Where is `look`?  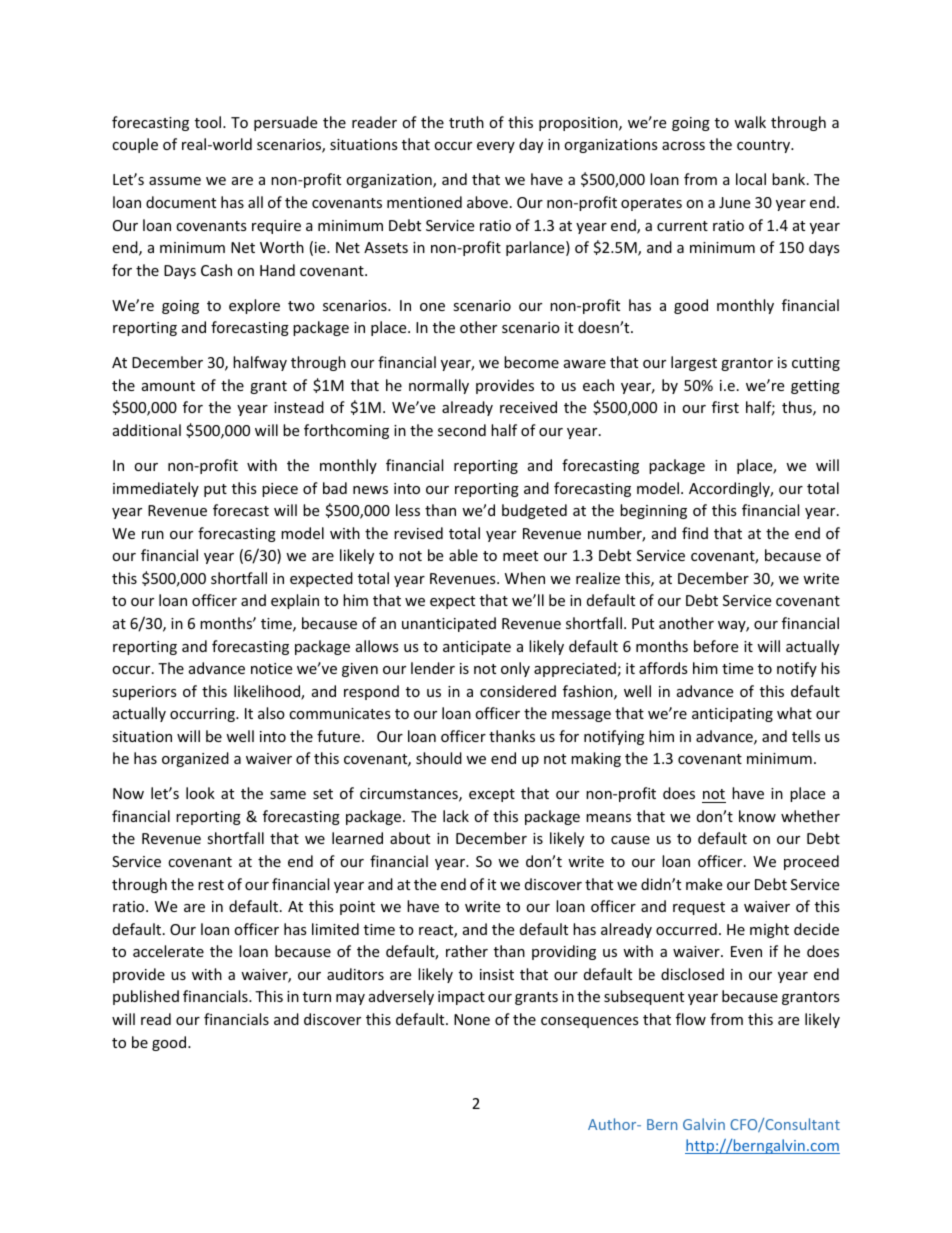
look is located at coordinates (200, 793).
